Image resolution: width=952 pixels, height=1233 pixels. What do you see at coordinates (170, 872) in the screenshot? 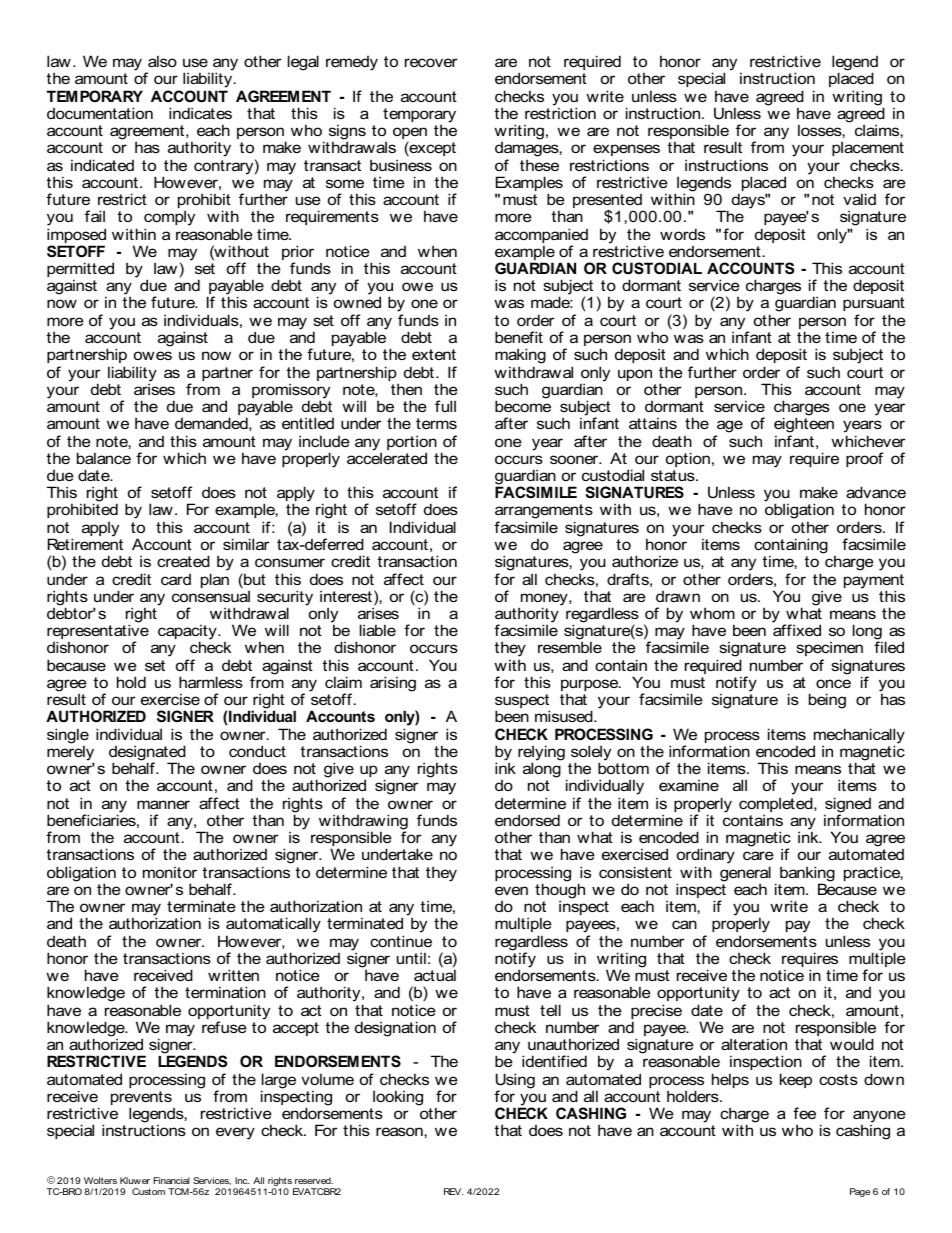
I see `monitor` at bounding box center [170, 872].
